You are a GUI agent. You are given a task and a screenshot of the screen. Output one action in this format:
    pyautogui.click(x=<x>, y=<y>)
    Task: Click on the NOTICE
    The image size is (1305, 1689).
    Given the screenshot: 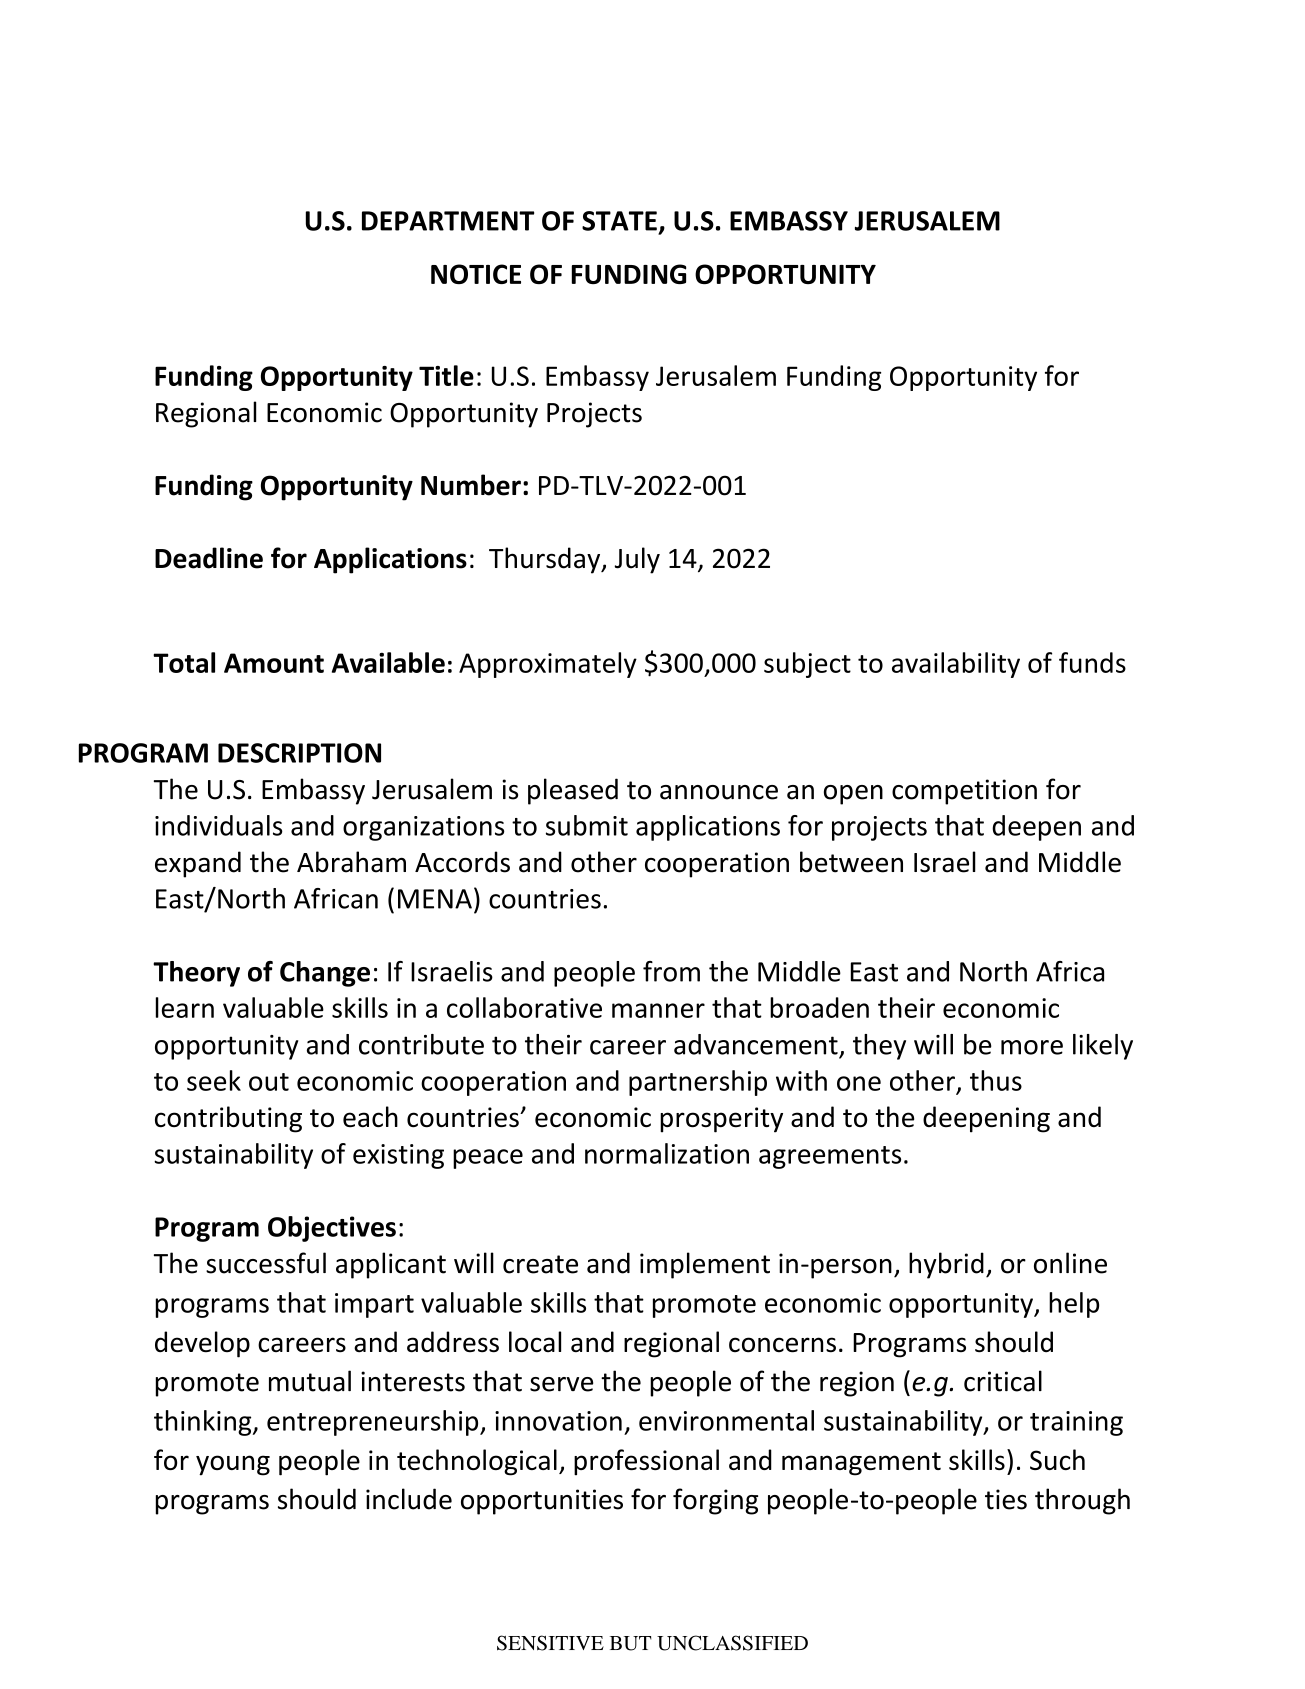 What is the action you would take?
    pyautogui.click(x=476, y=274)
